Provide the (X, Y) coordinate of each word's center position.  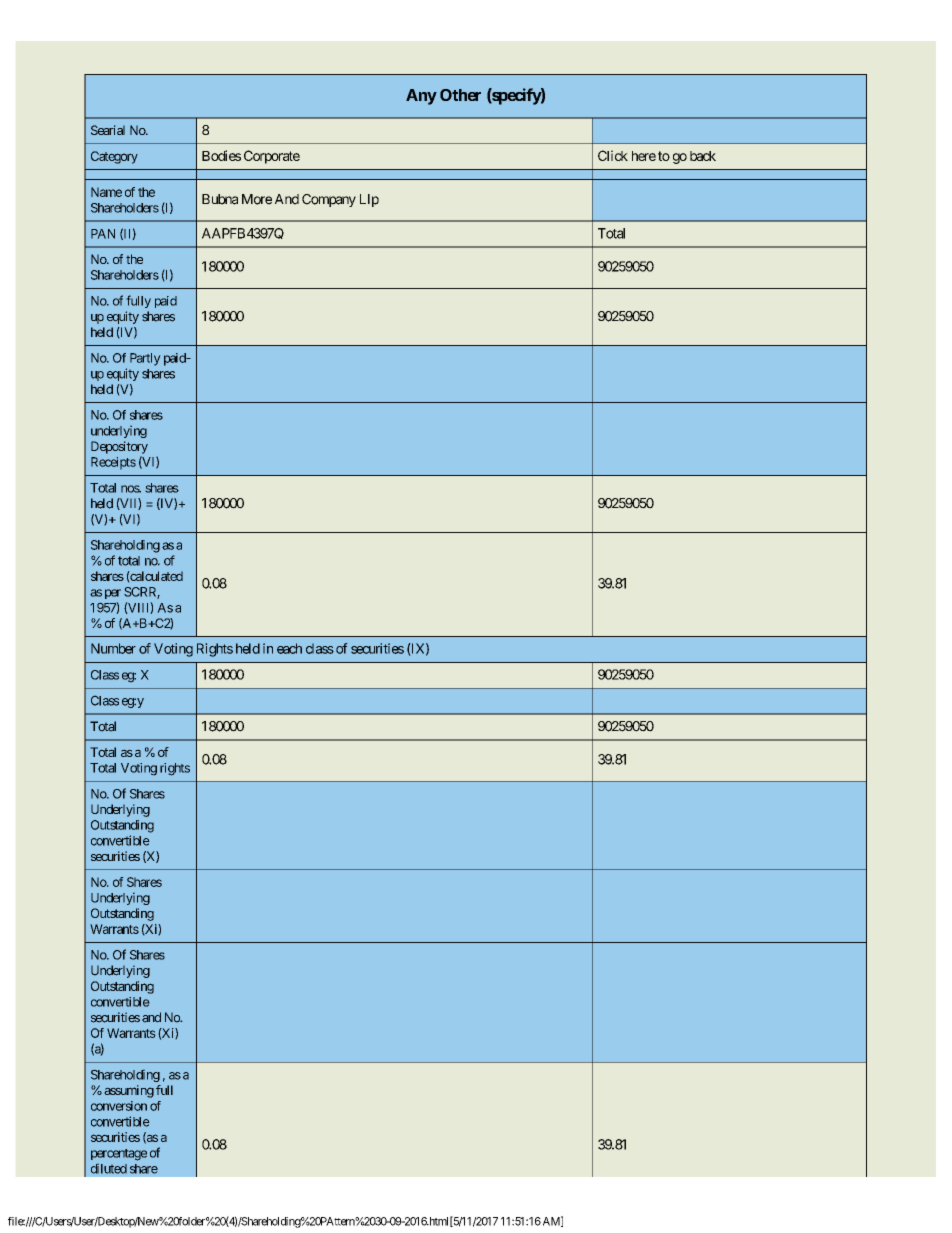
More (257, 199)
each (289, 648)
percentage (119, 1155)
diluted (109, 1168)
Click (613, 155)
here (644, 156)
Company (329, 200)
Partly (145, 359)
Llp (369, 200)
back (703, 156)
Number (113, 648)
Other (460, 95)
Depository (119, 447)
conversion (119, 1106)
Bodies (221, 155)
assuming (129, 1091)
